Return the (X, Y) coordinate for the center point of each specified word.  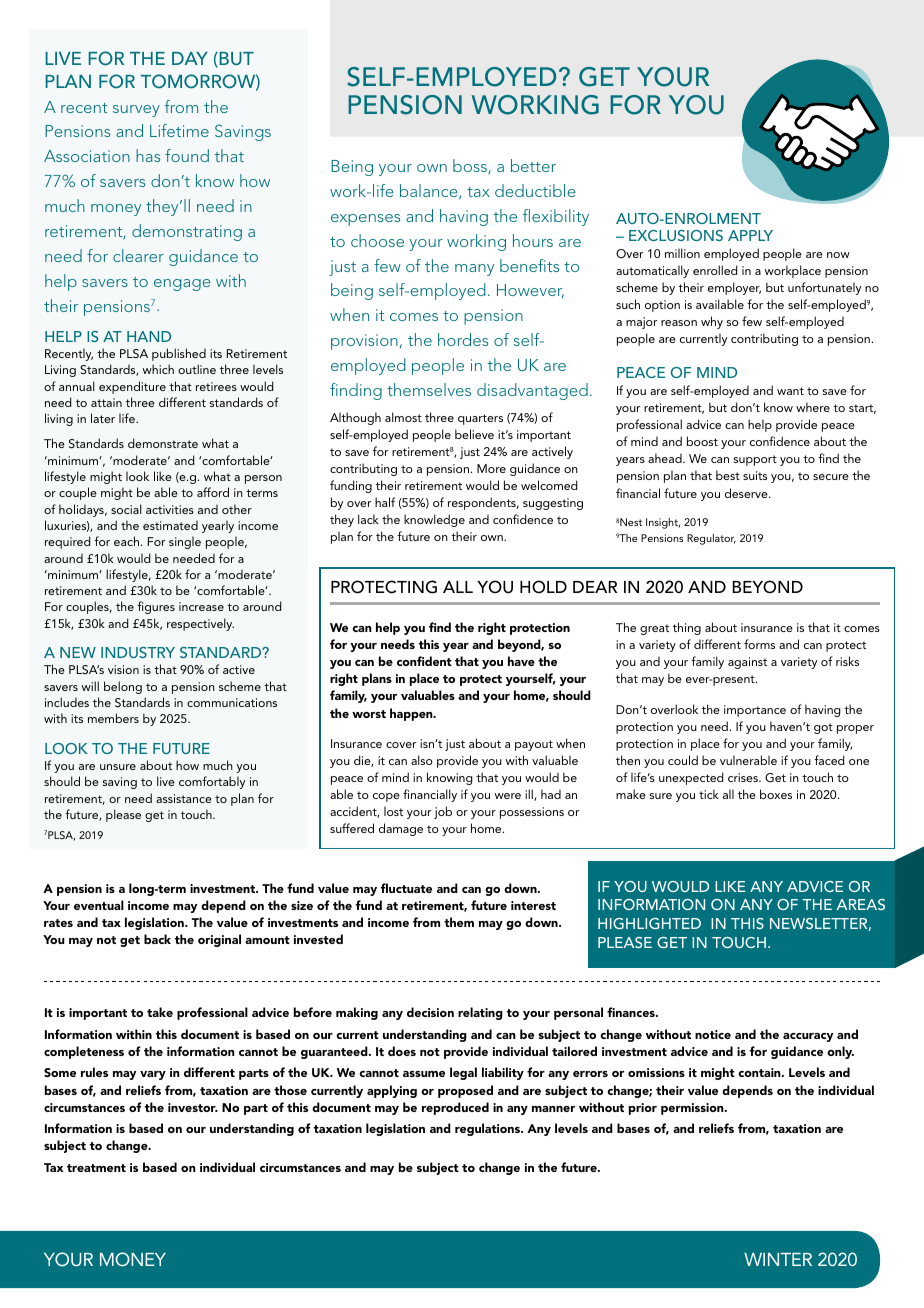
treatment (96, 1168)
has (148, 155)
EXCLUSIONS (676, 235)
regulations (489, 1129)
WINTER (778, 1259)
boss (471, 166)
